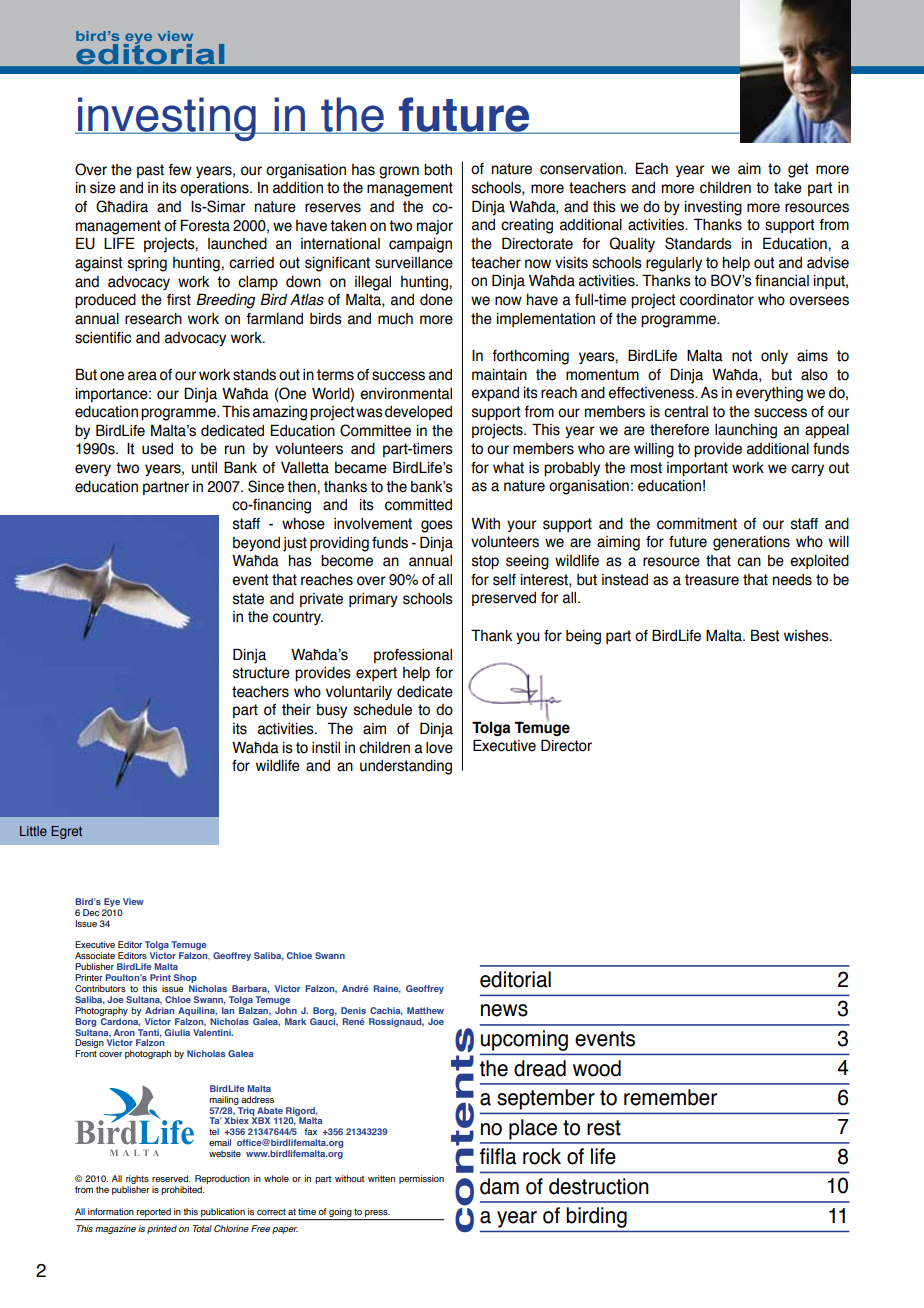 This screenshot has width=924, height=1308. Describe the element at coordinates (421, 1179) in the screenshot. I see `permission` at that location.
